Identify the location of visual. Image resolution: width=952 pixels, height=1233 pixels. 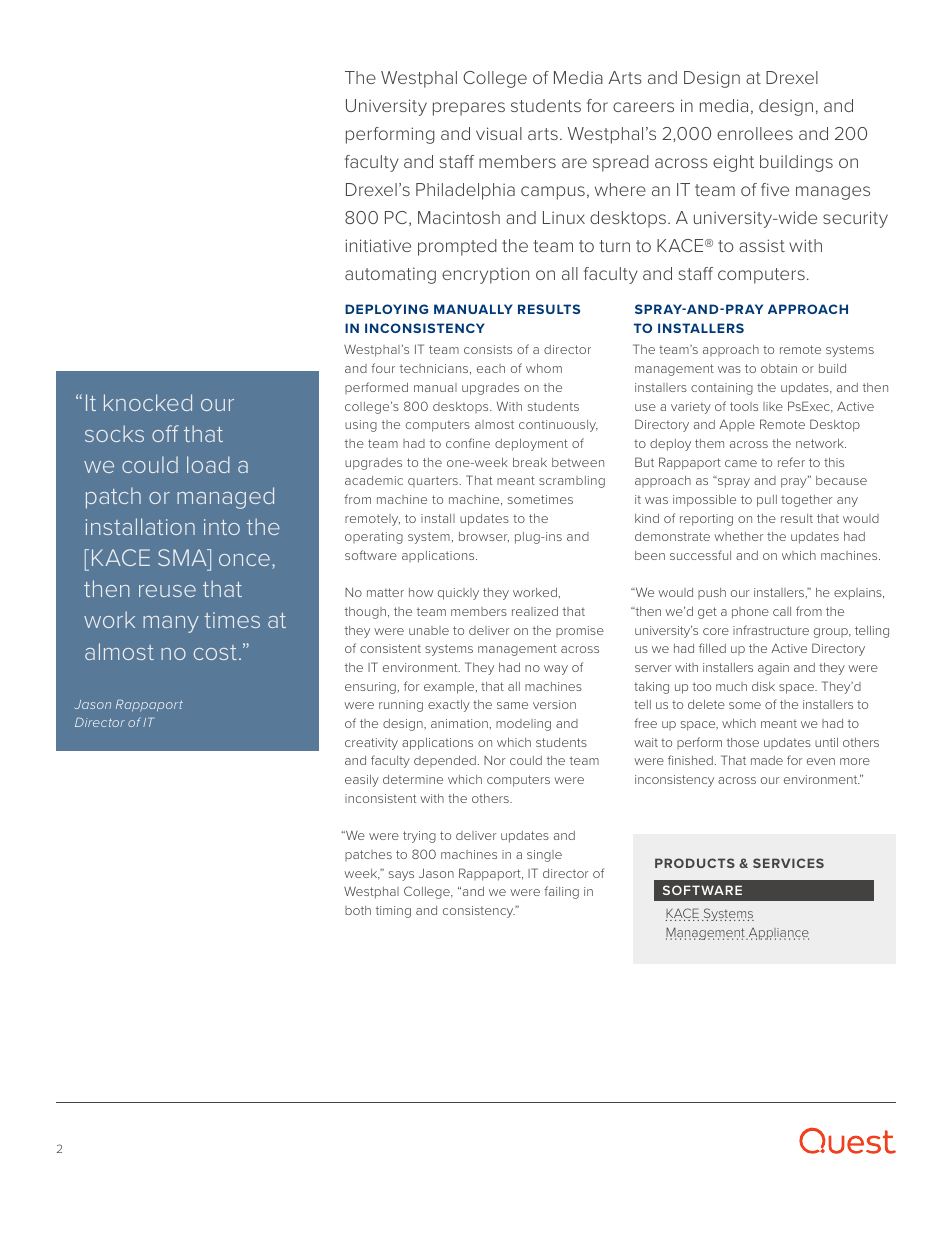
(499, 133).
